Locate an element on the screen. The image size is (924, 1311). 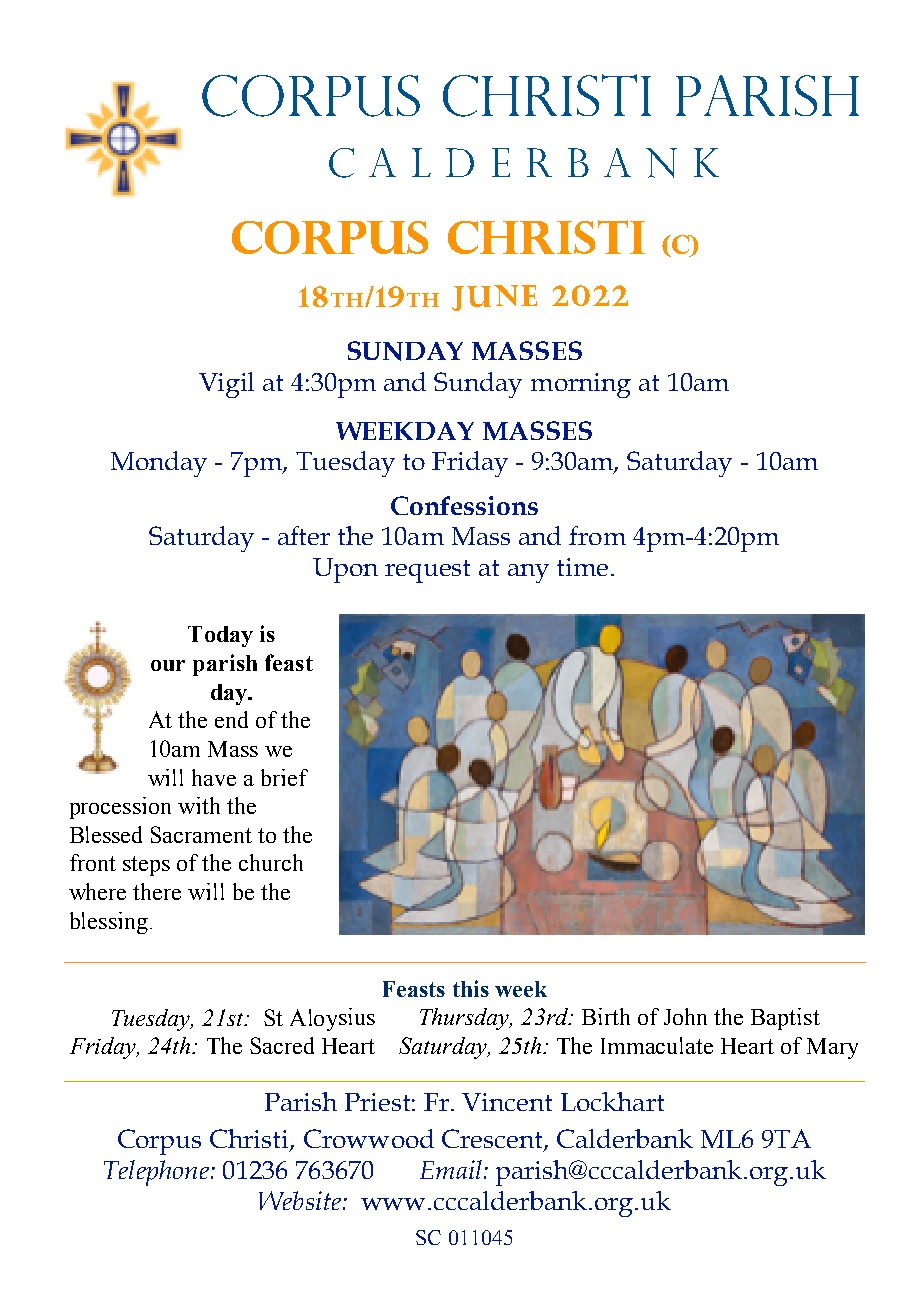
Monday is located at coordinates (159, 464).
